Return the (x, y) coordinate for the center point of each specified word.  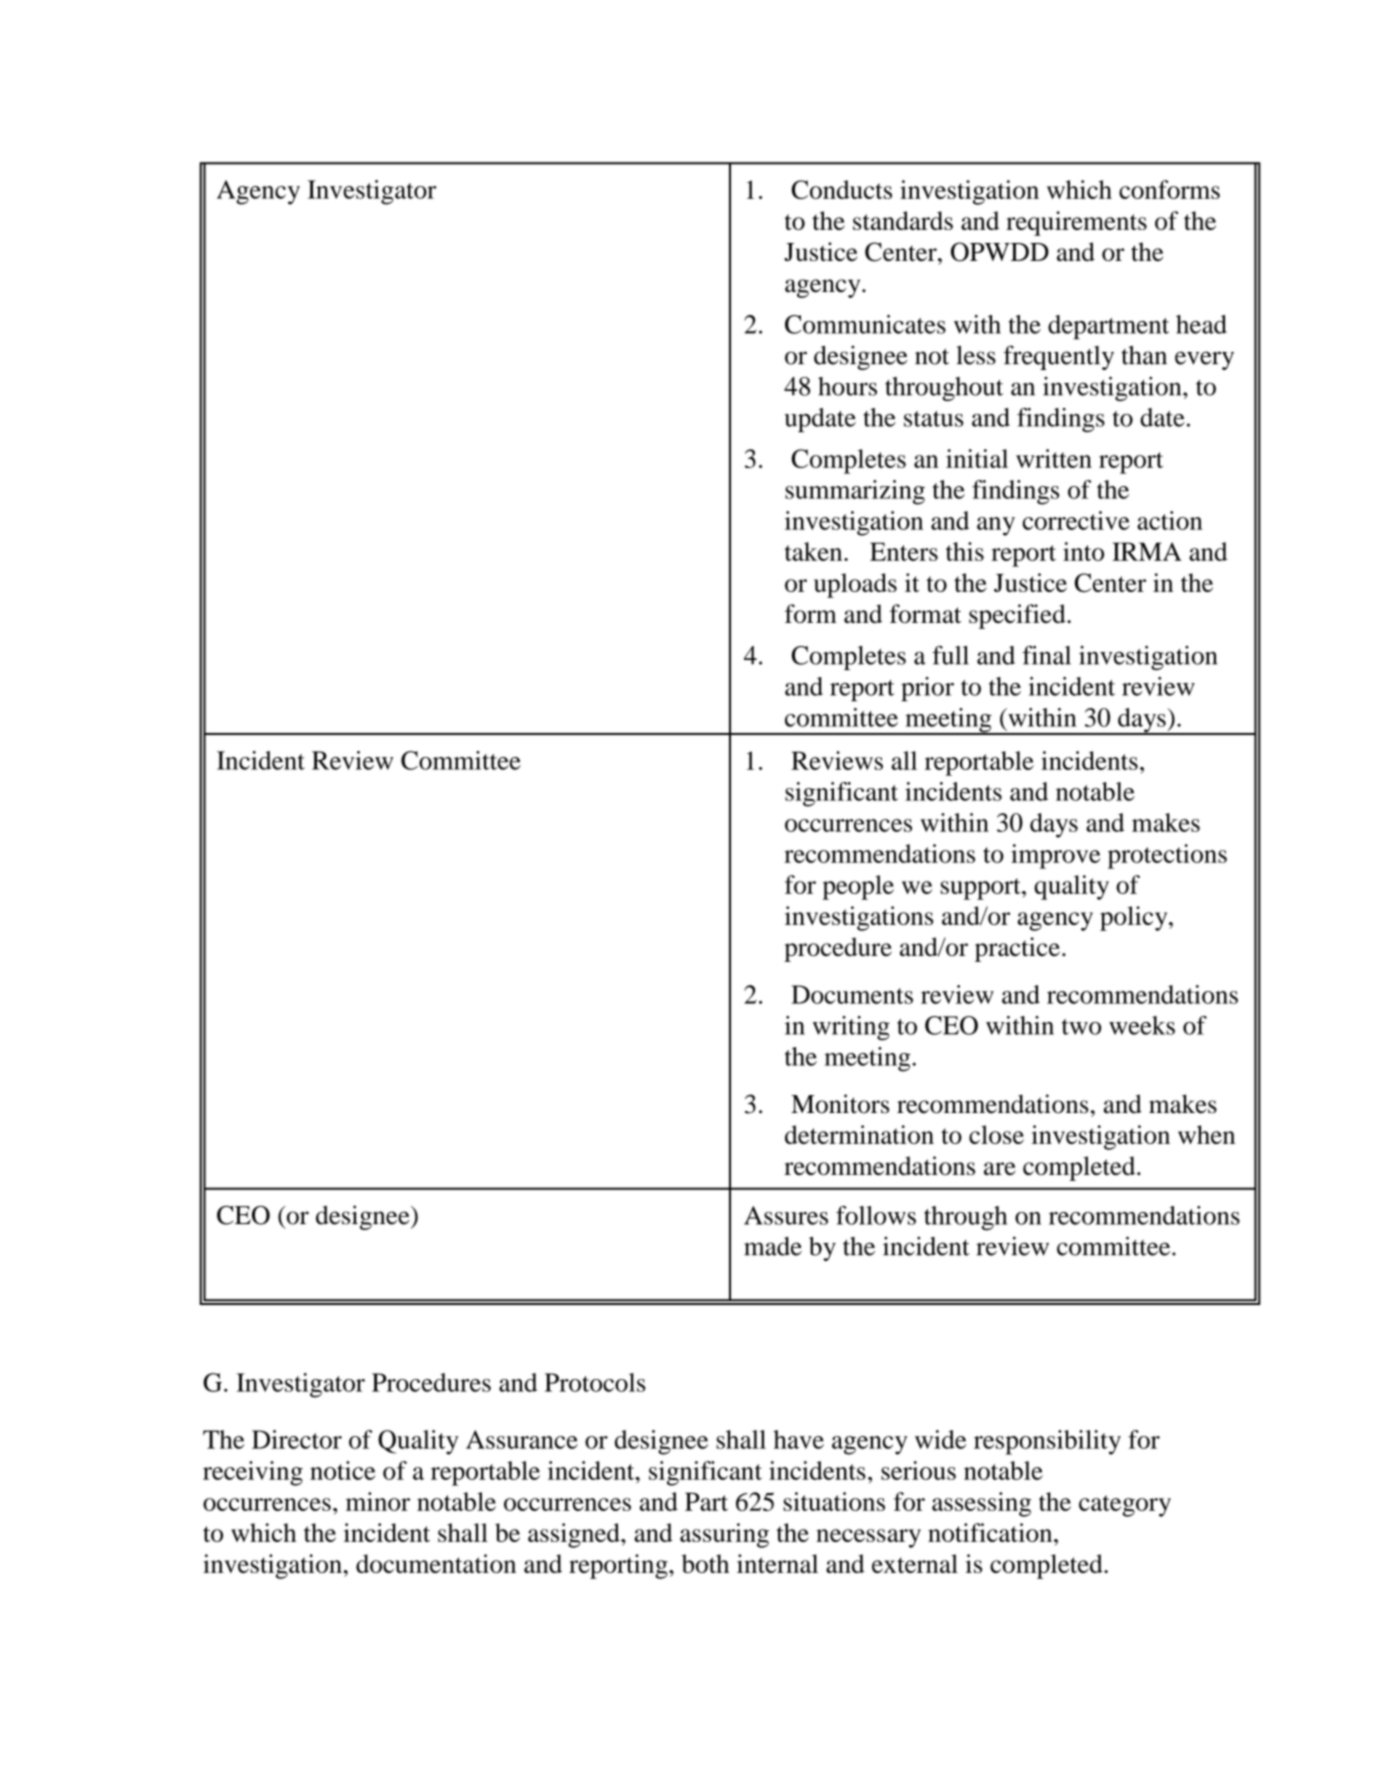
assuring (724, 1535)
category (1125, 1506)
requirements (1076, 223)
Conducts (842, 189)
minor (378, 1501)
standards (903, 220)
